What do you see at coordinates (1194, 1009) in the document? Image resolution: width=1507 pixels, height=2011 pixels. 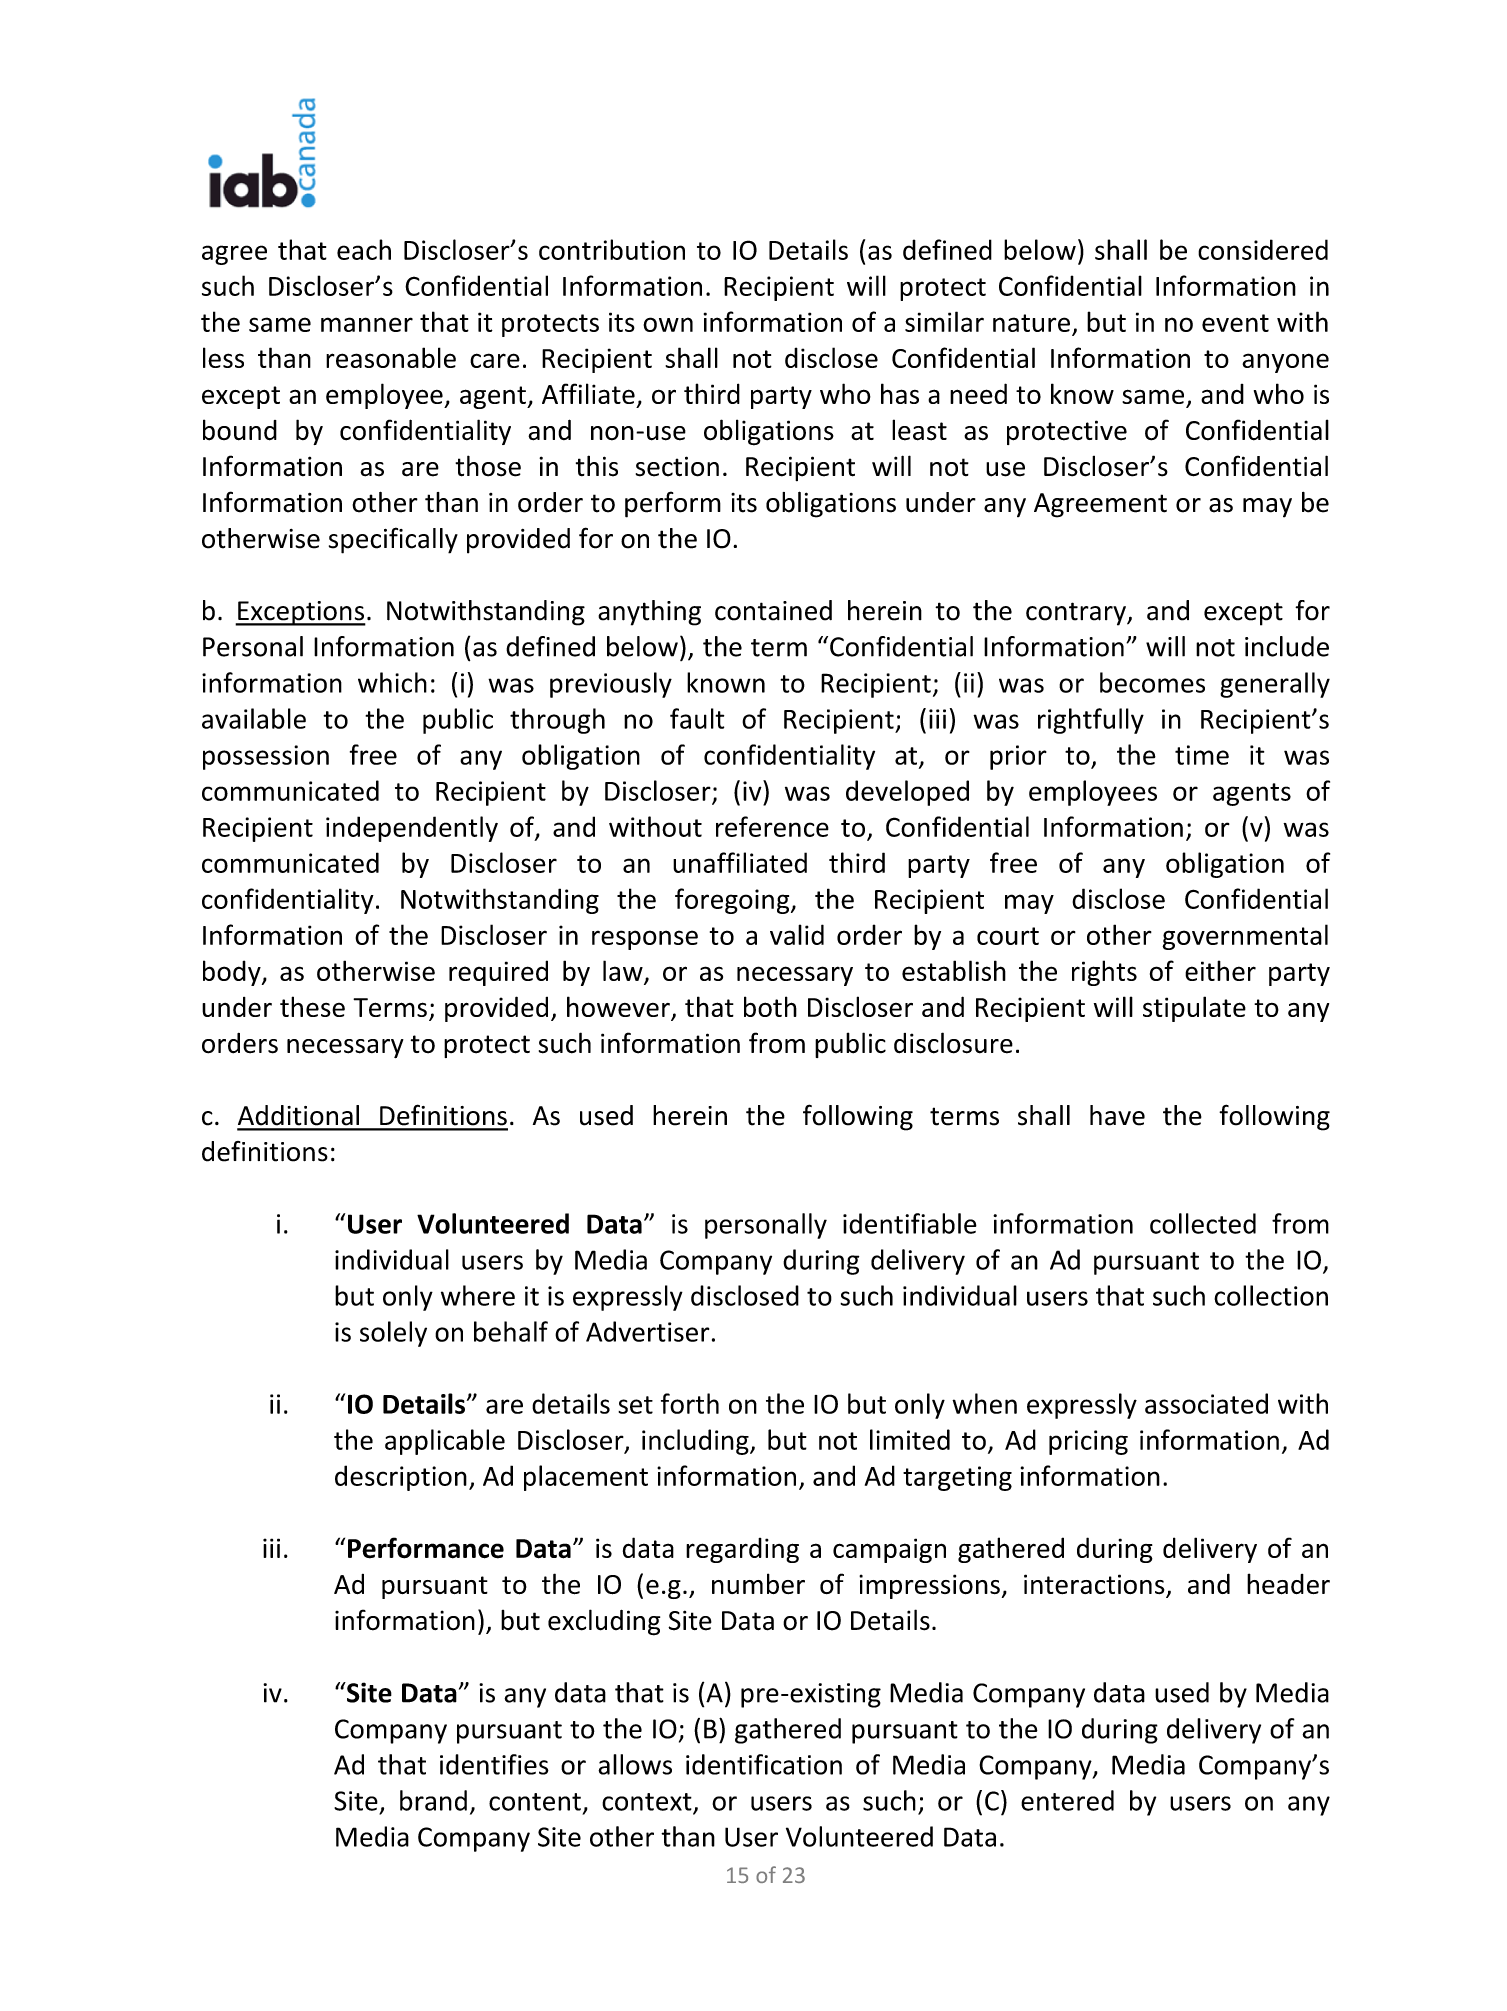 I see `stipulate` at bounding box center [1194, 1009].
